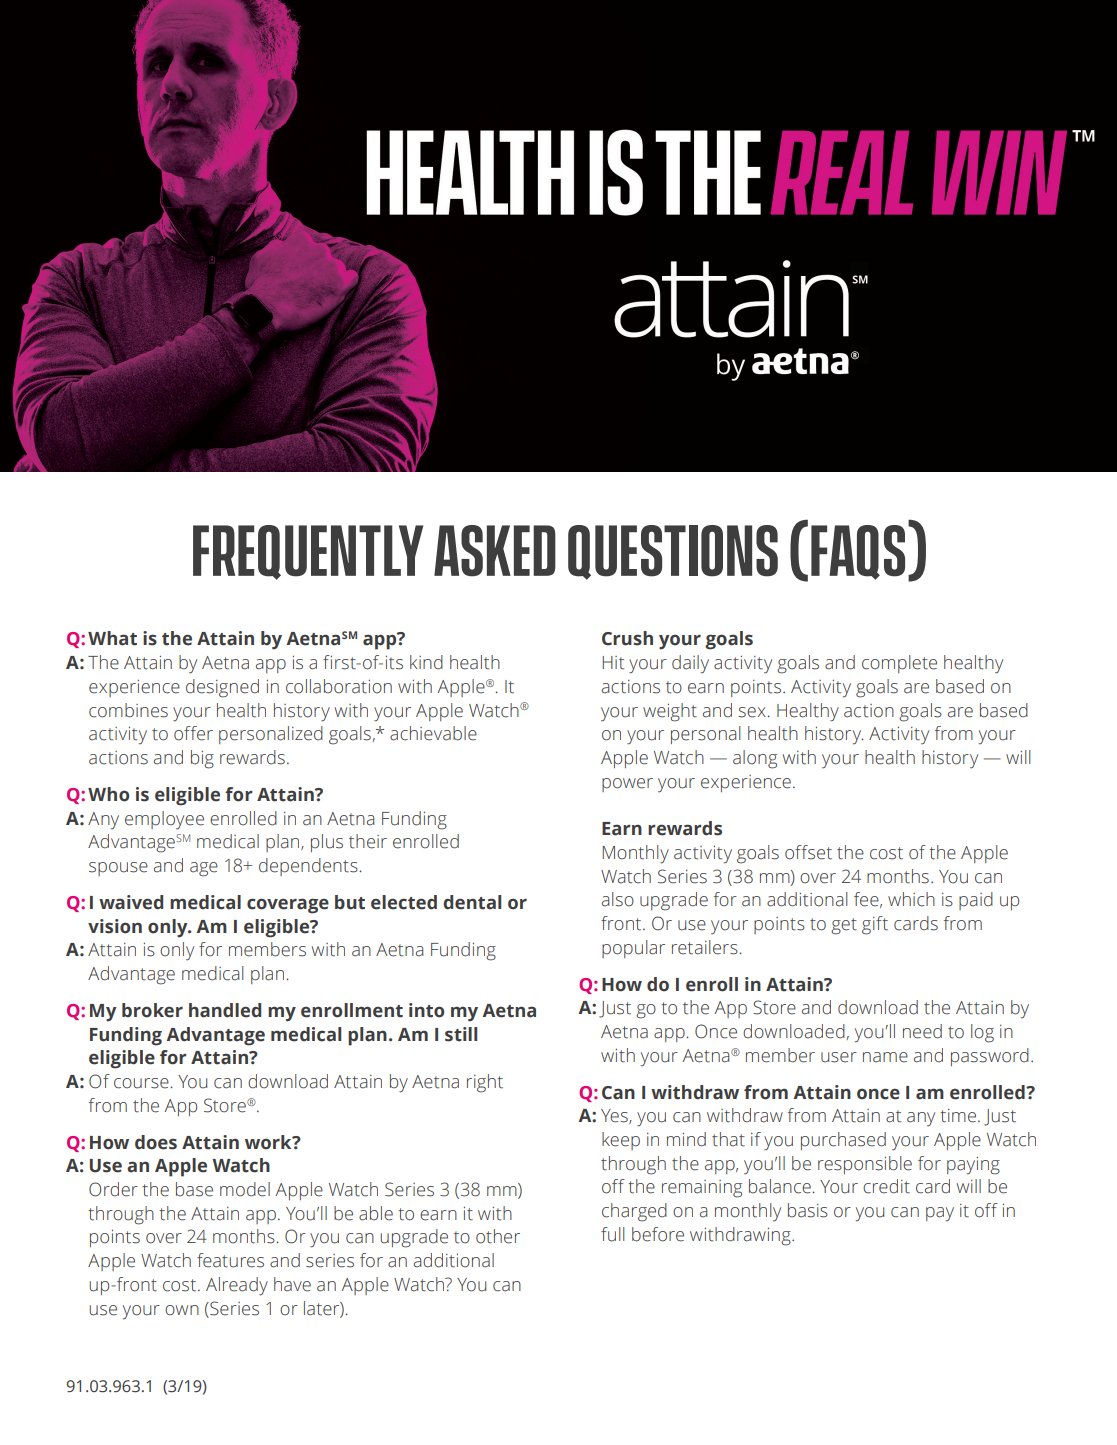  I want to click on Frequently, so click(308, 552).
